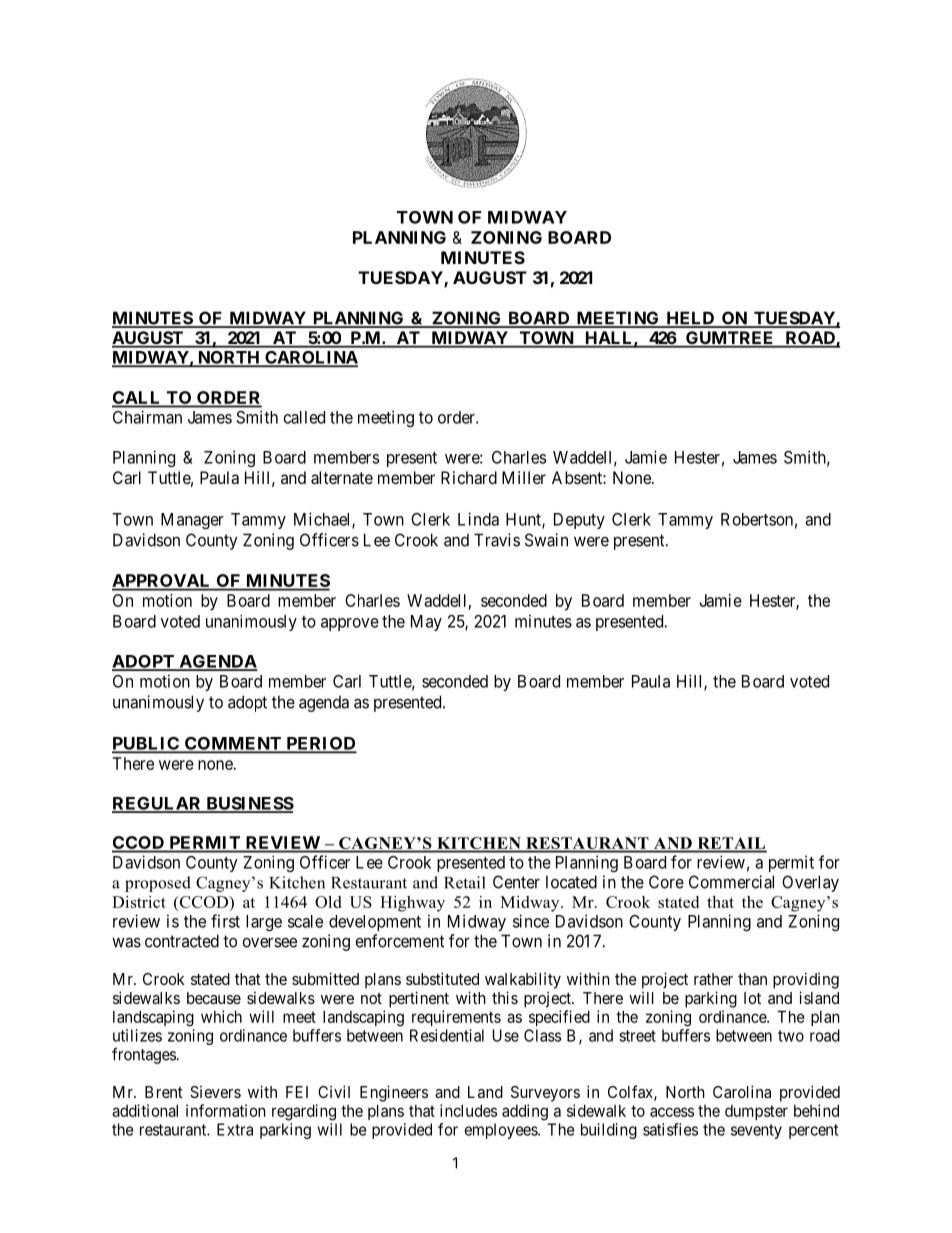  I want to click on GUMTREE, so click(730, 339).
